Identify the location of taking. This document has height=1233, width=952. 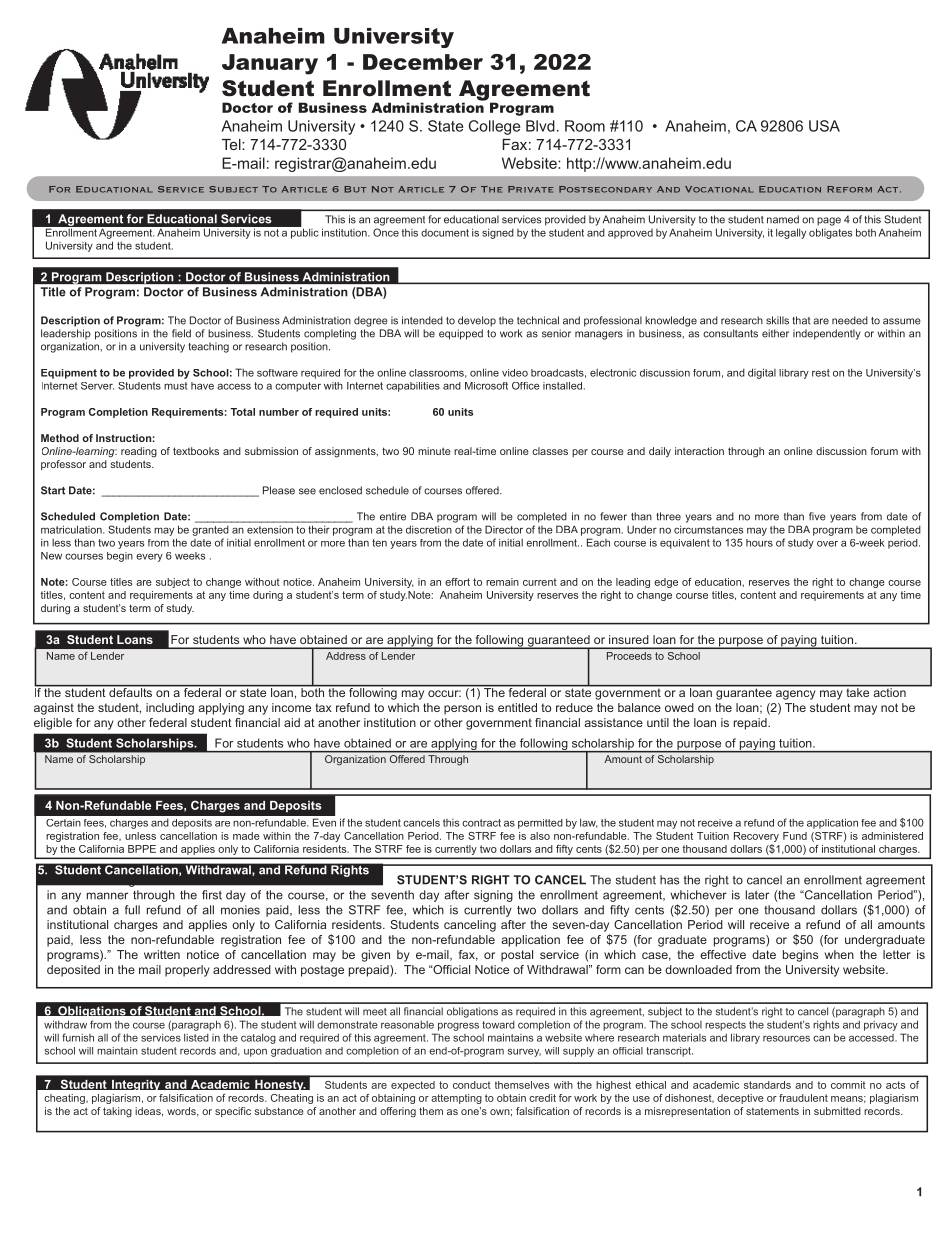
(117, 1112).
